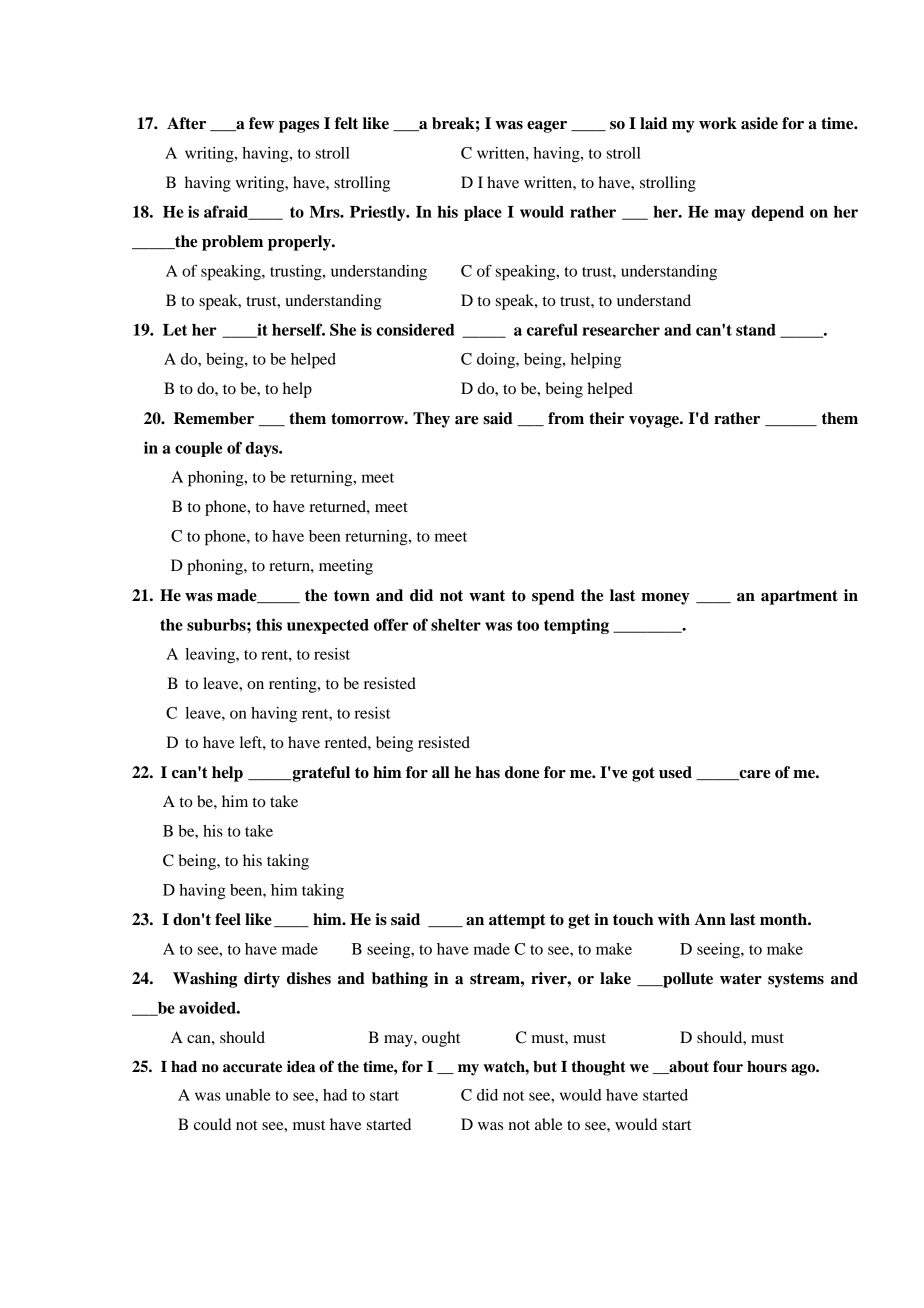 The height and width of the page is (1308, 924). Describe the element at coordinates (261, 123) in the page. I see `few` at that location.
